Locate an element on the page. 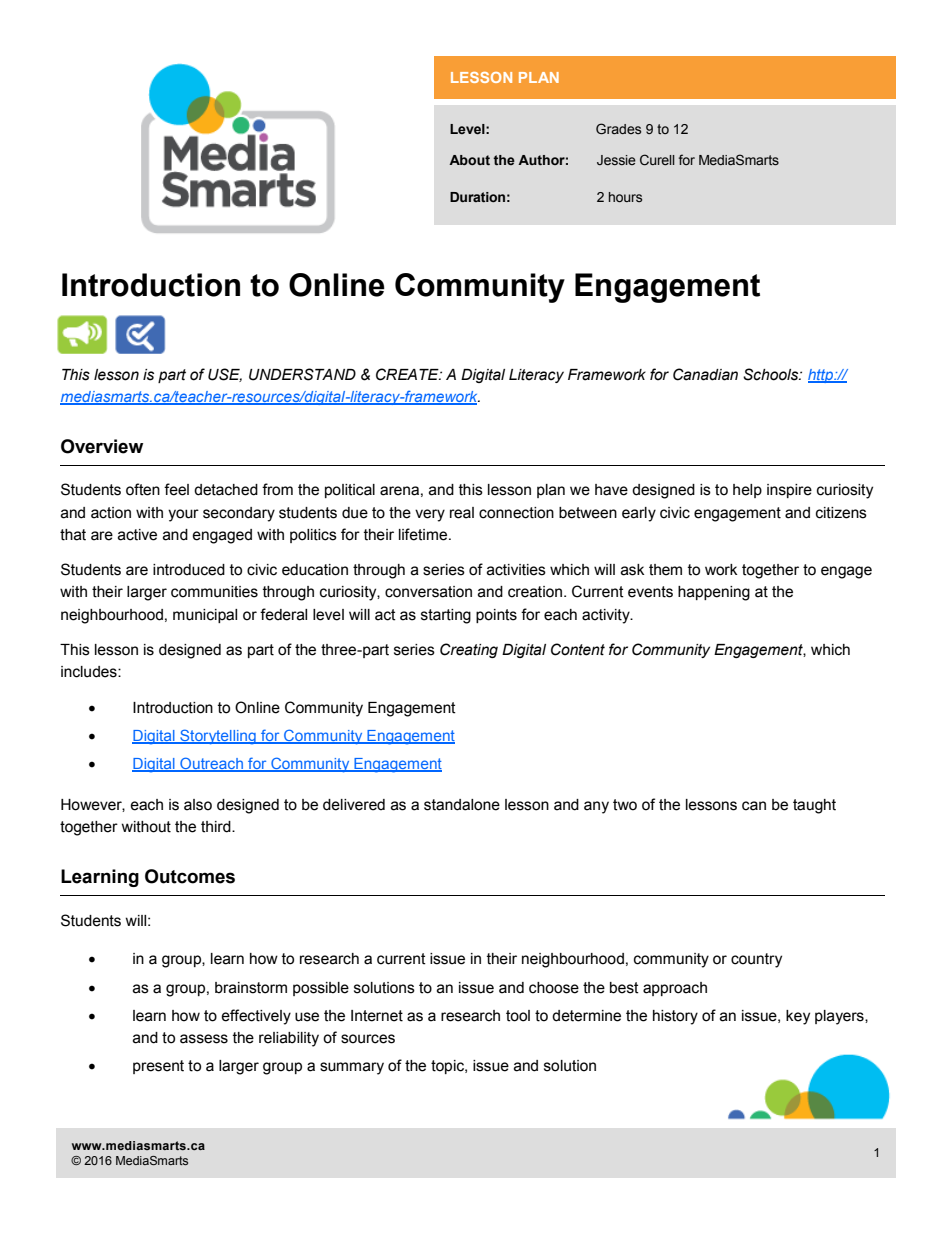  help is located at coordinates (747, 491).
